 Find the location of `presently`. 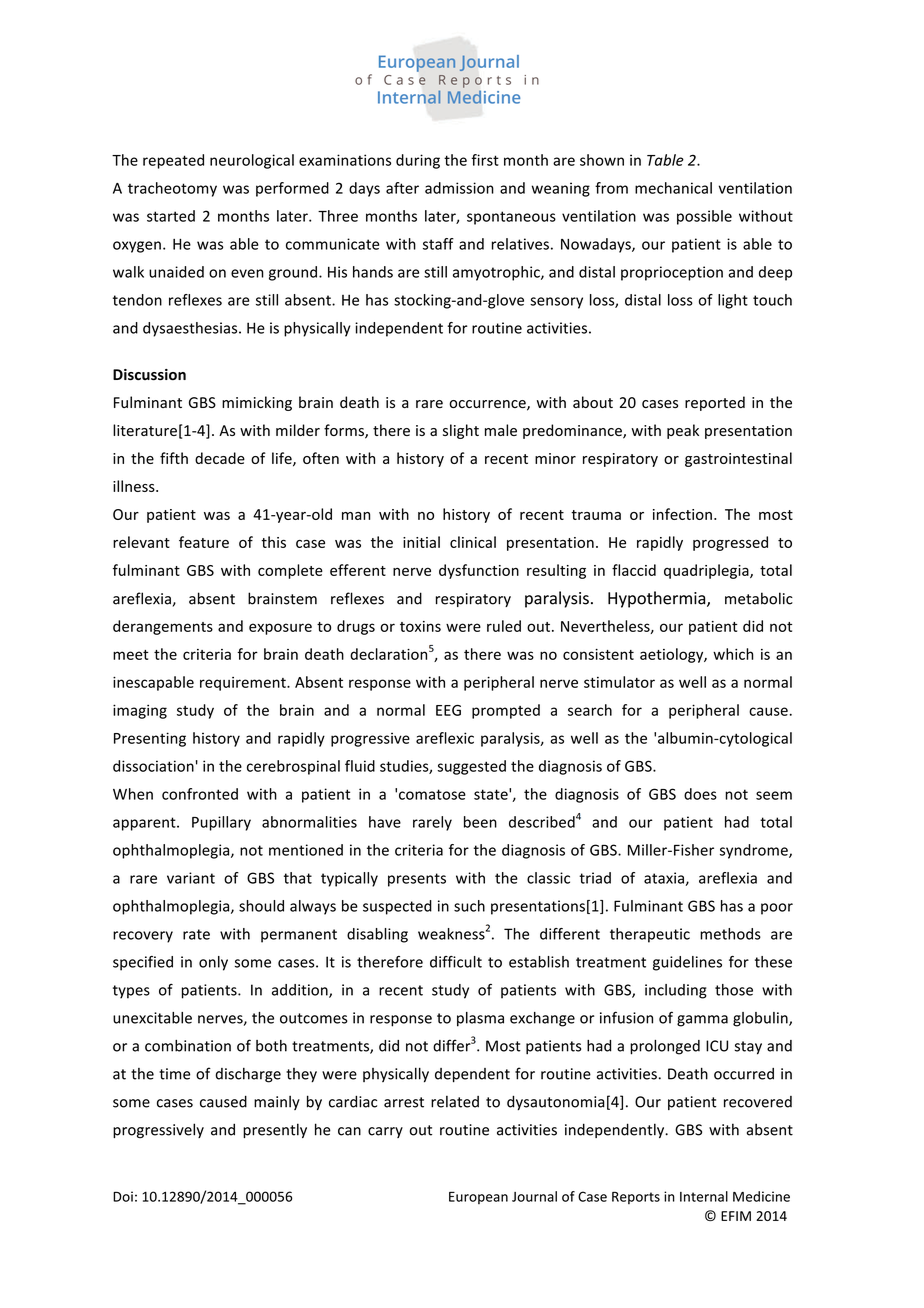

presently is located at coordinates (275, 1130).
